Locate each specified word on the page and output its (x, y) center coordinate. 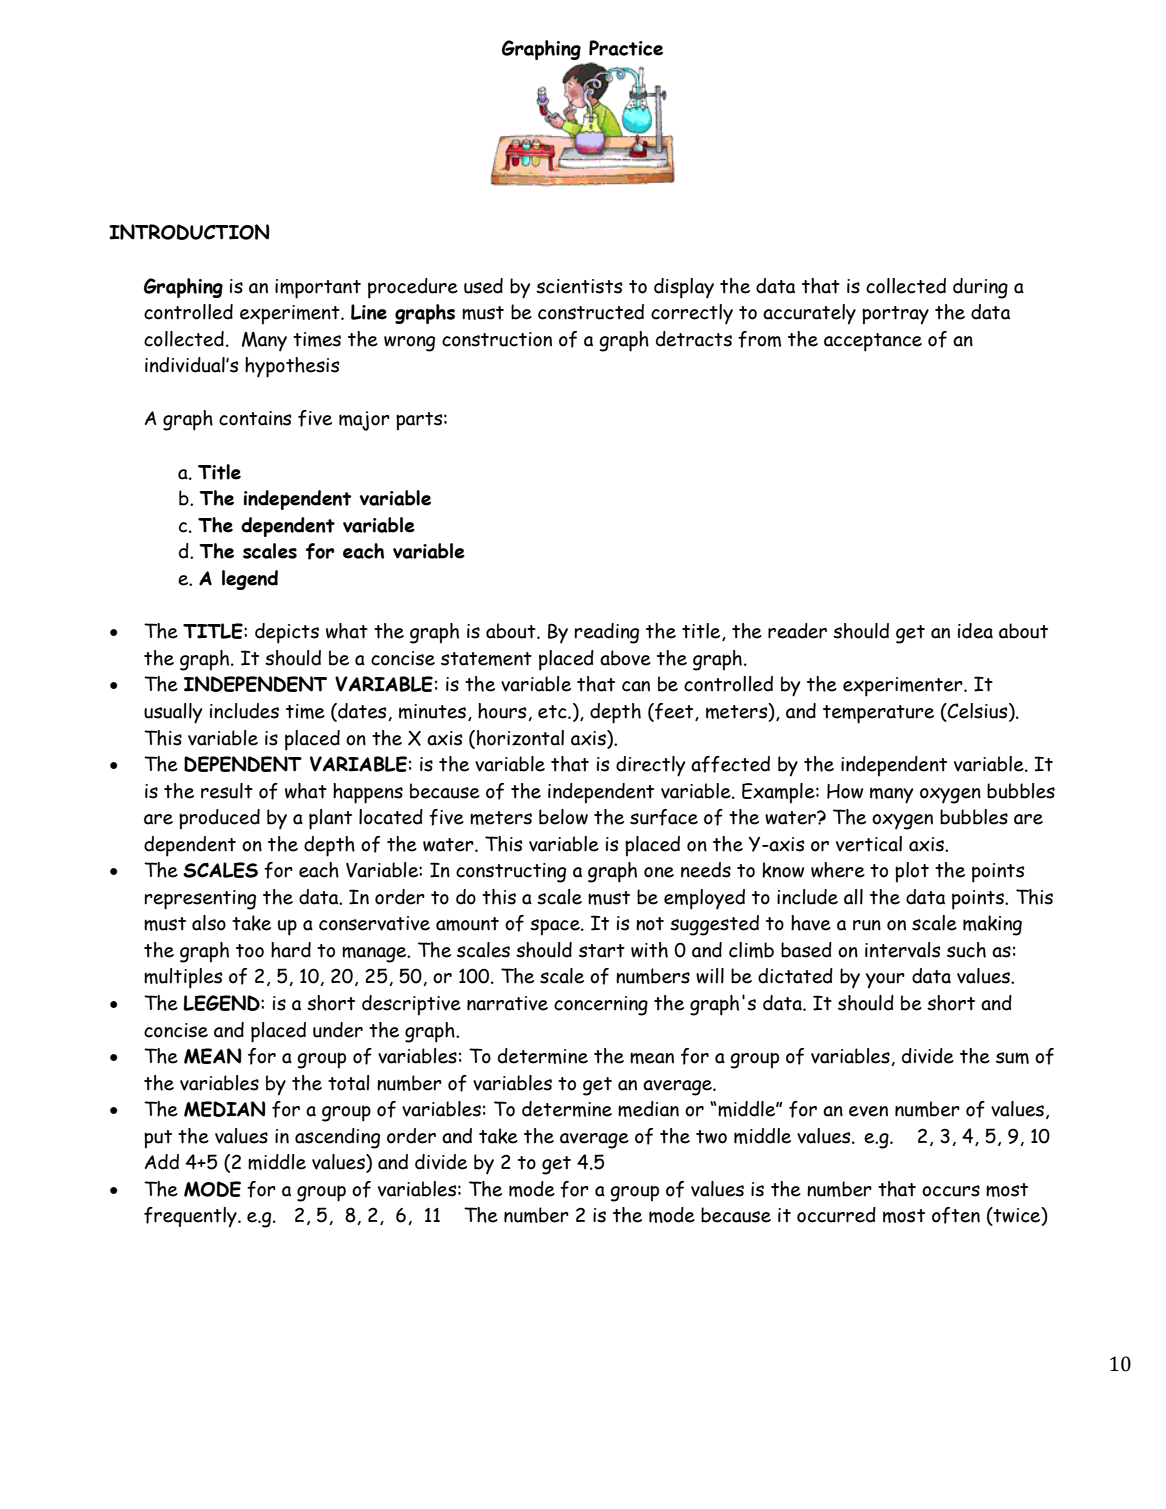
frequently (191, 1217)
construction (497, 339)
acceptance (873, 342)
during (980, 288)
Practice (626, 48)
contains (255, 418)
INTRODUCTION (189, 232)
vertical (869, 844)
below (563, 817)
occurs (951, 1191)
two (711, 1137)
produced (219, 819)
